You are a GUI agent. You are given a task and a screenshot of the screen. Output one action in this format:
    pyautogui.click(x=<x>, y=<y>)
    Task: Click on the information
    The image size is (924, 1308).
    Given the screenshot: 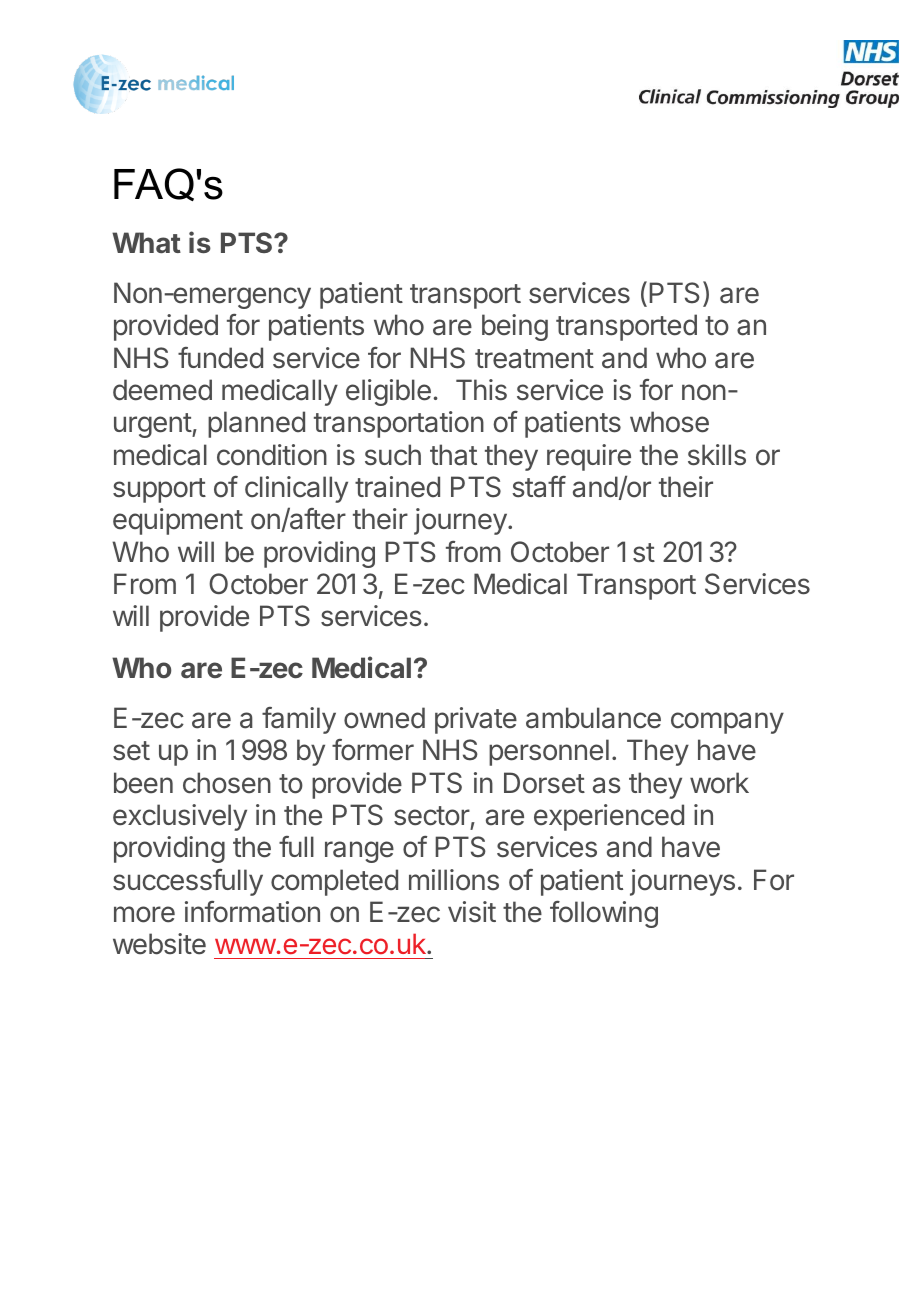 What is the action you would take?
    pyautogui.click(x=252, y=912)
